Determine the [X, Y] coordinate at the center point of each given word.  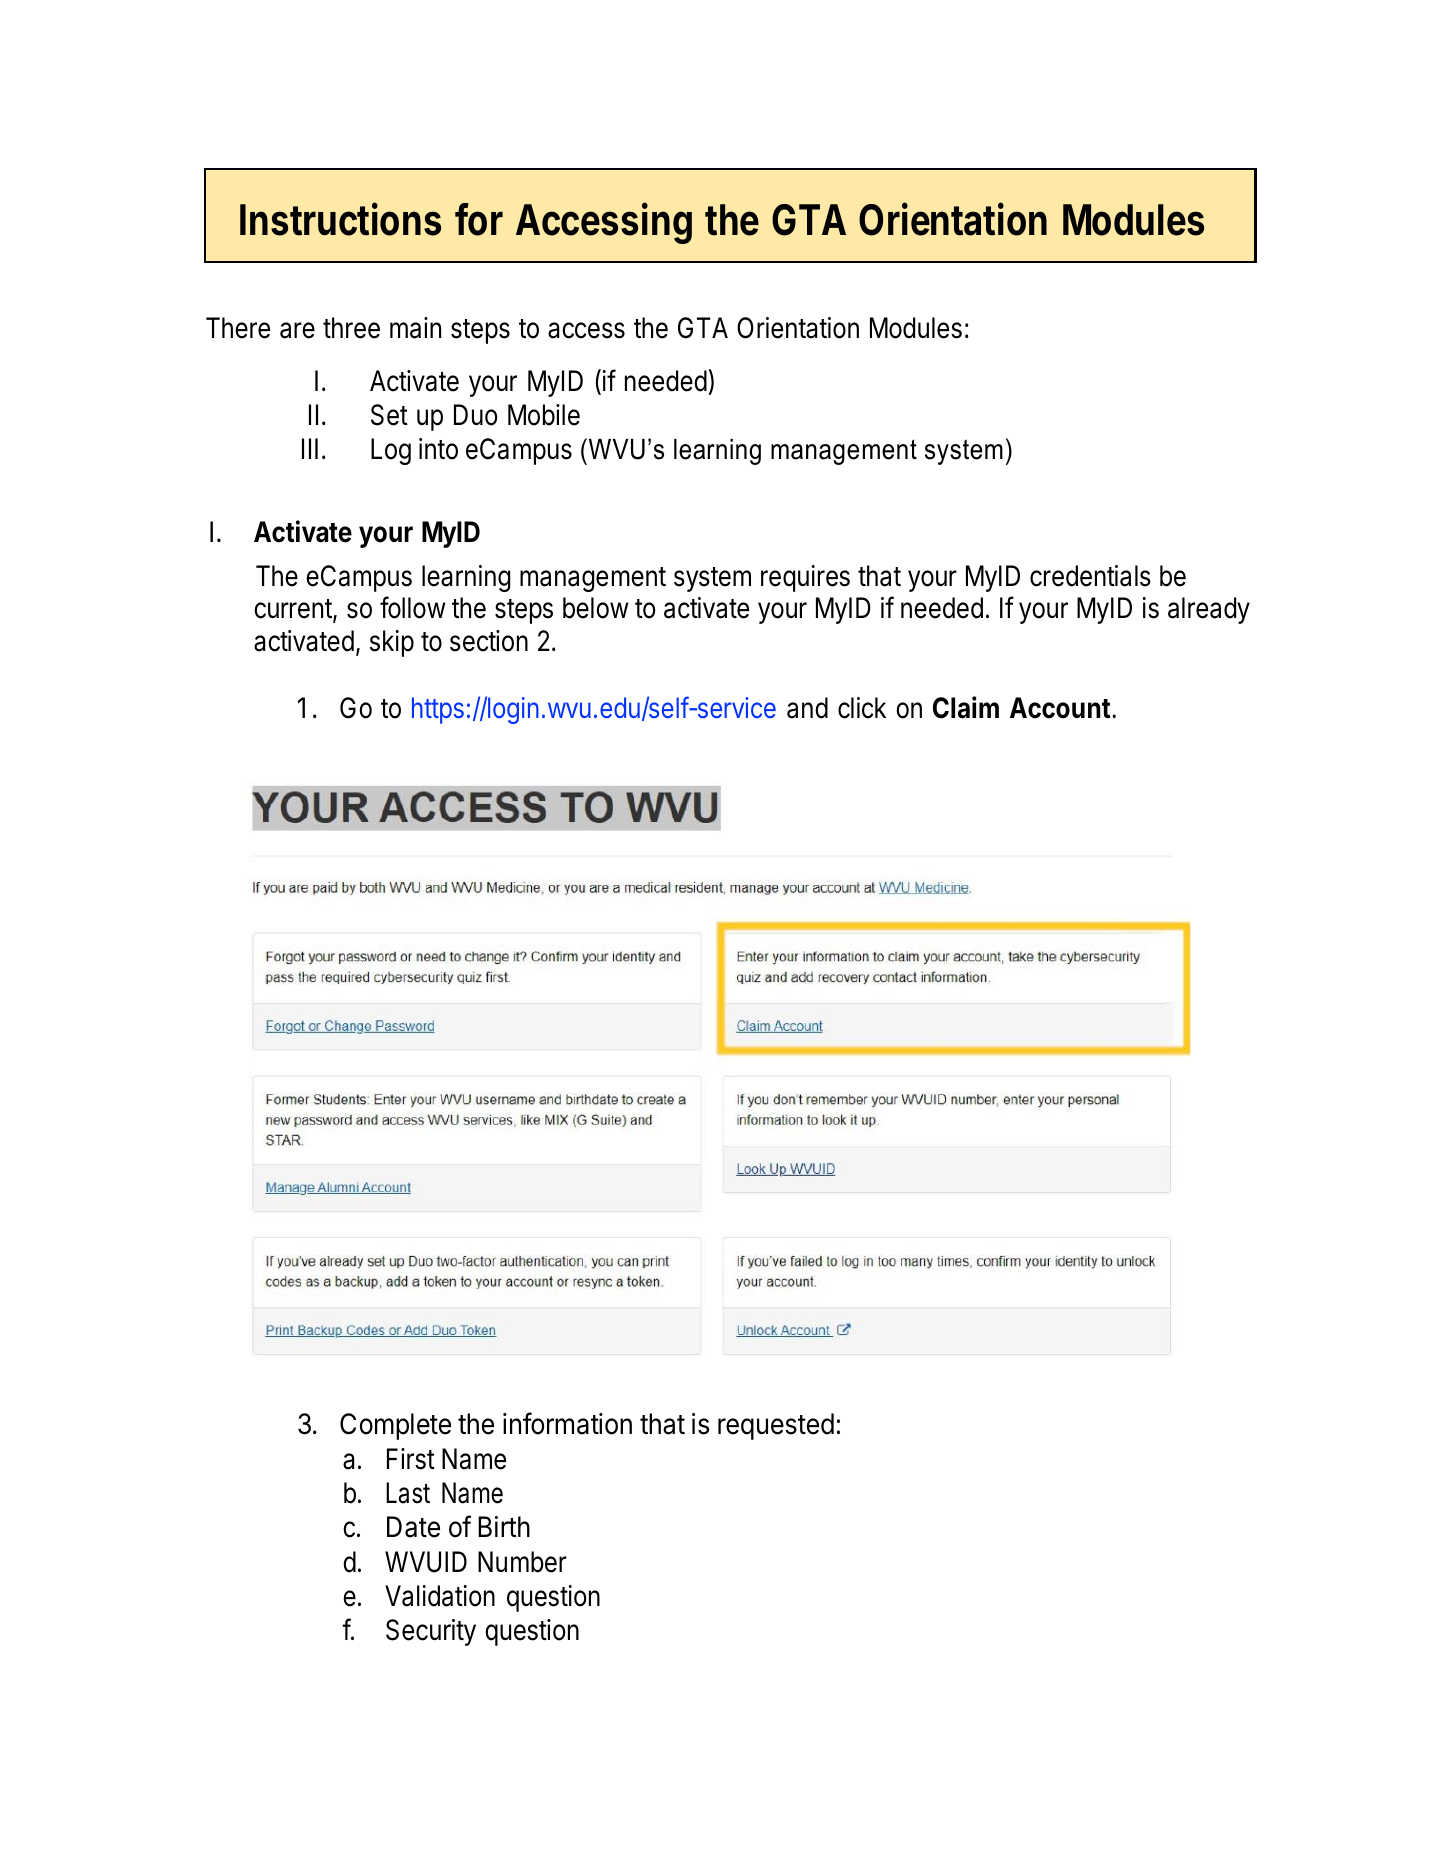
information [567, 1423]
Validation [440, 1596]
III [310, 448]
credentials [1090, 576]
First [411, 1459]
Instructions [340, 219]
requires [805, 578]
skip [392, 643]
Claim [966, 707]
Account [1060, 708]
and [807, 708]
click [862, 708]
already [1209, 610]
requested [776, 1426]
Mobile [544, 415]
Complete [395, 1426]
